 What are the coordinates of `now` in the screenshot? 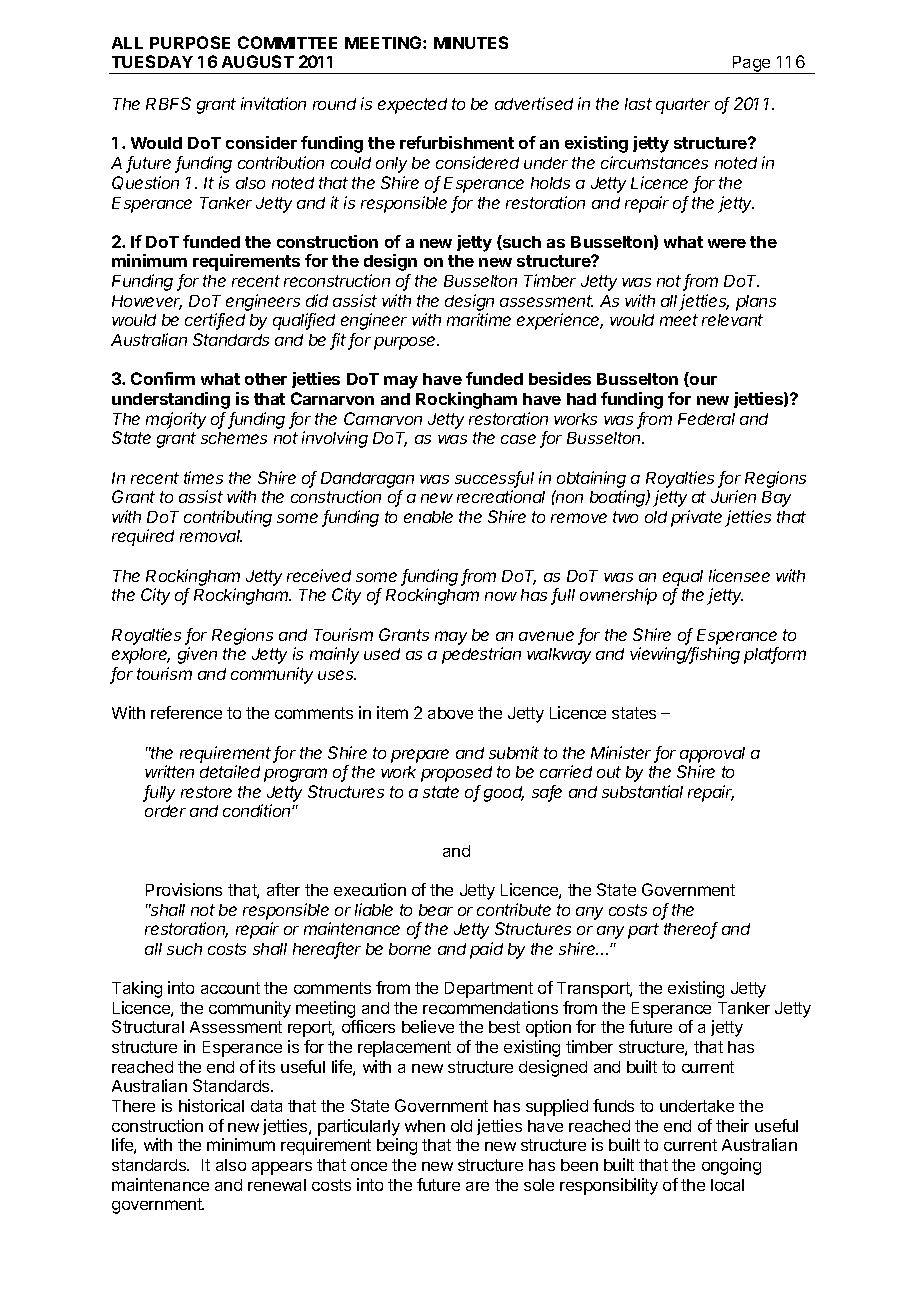 It's located at (501, 596).
